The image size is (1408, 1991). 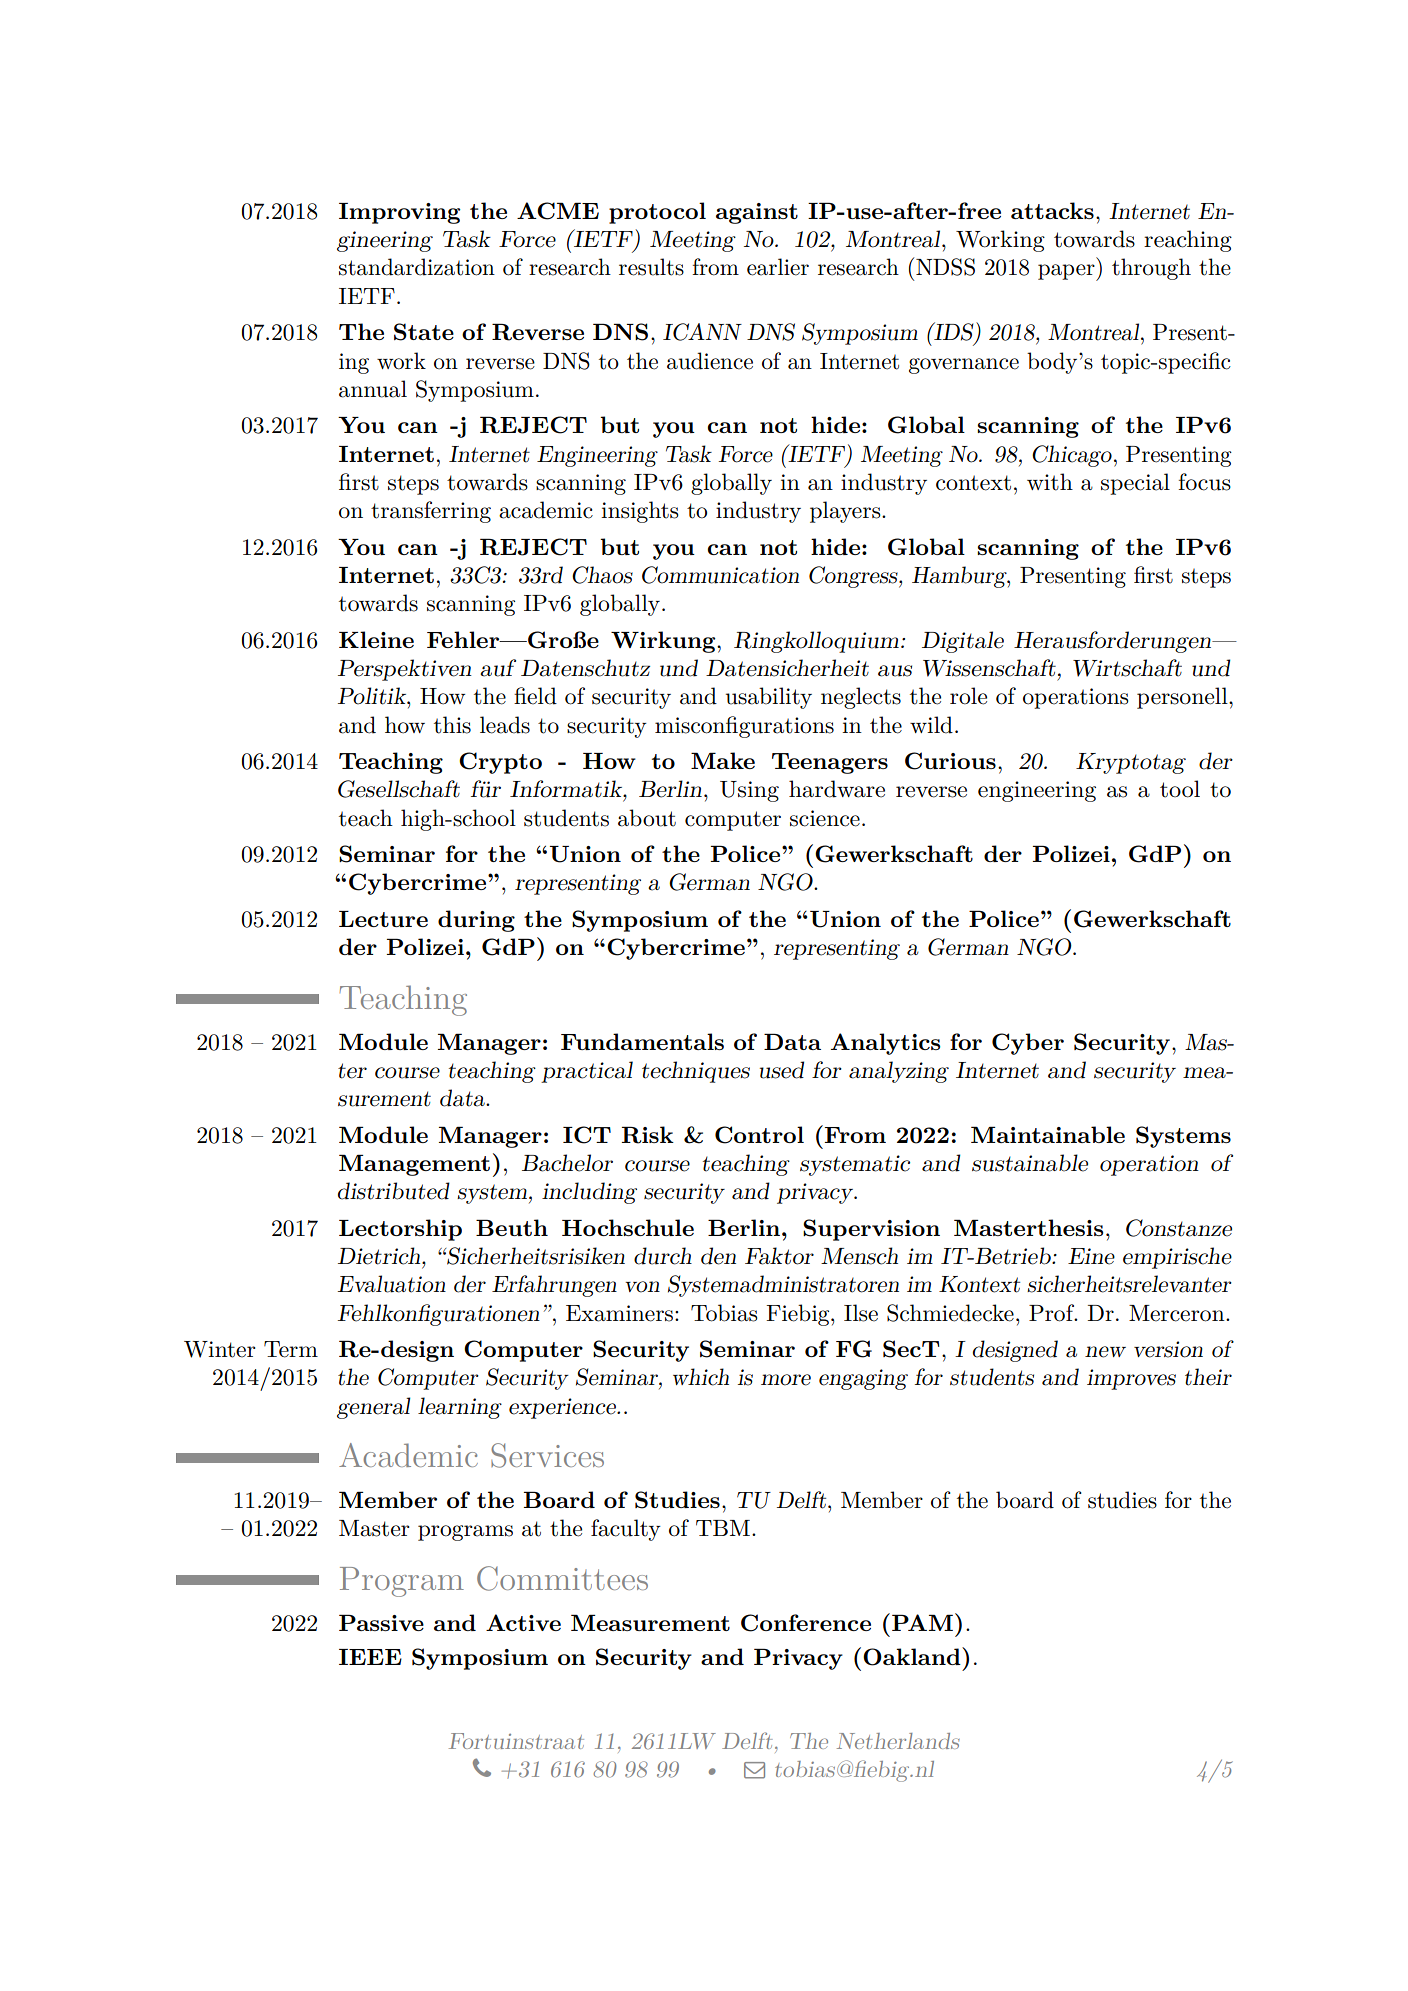 I want to click on Conference, so click(x=806, y=1623).
